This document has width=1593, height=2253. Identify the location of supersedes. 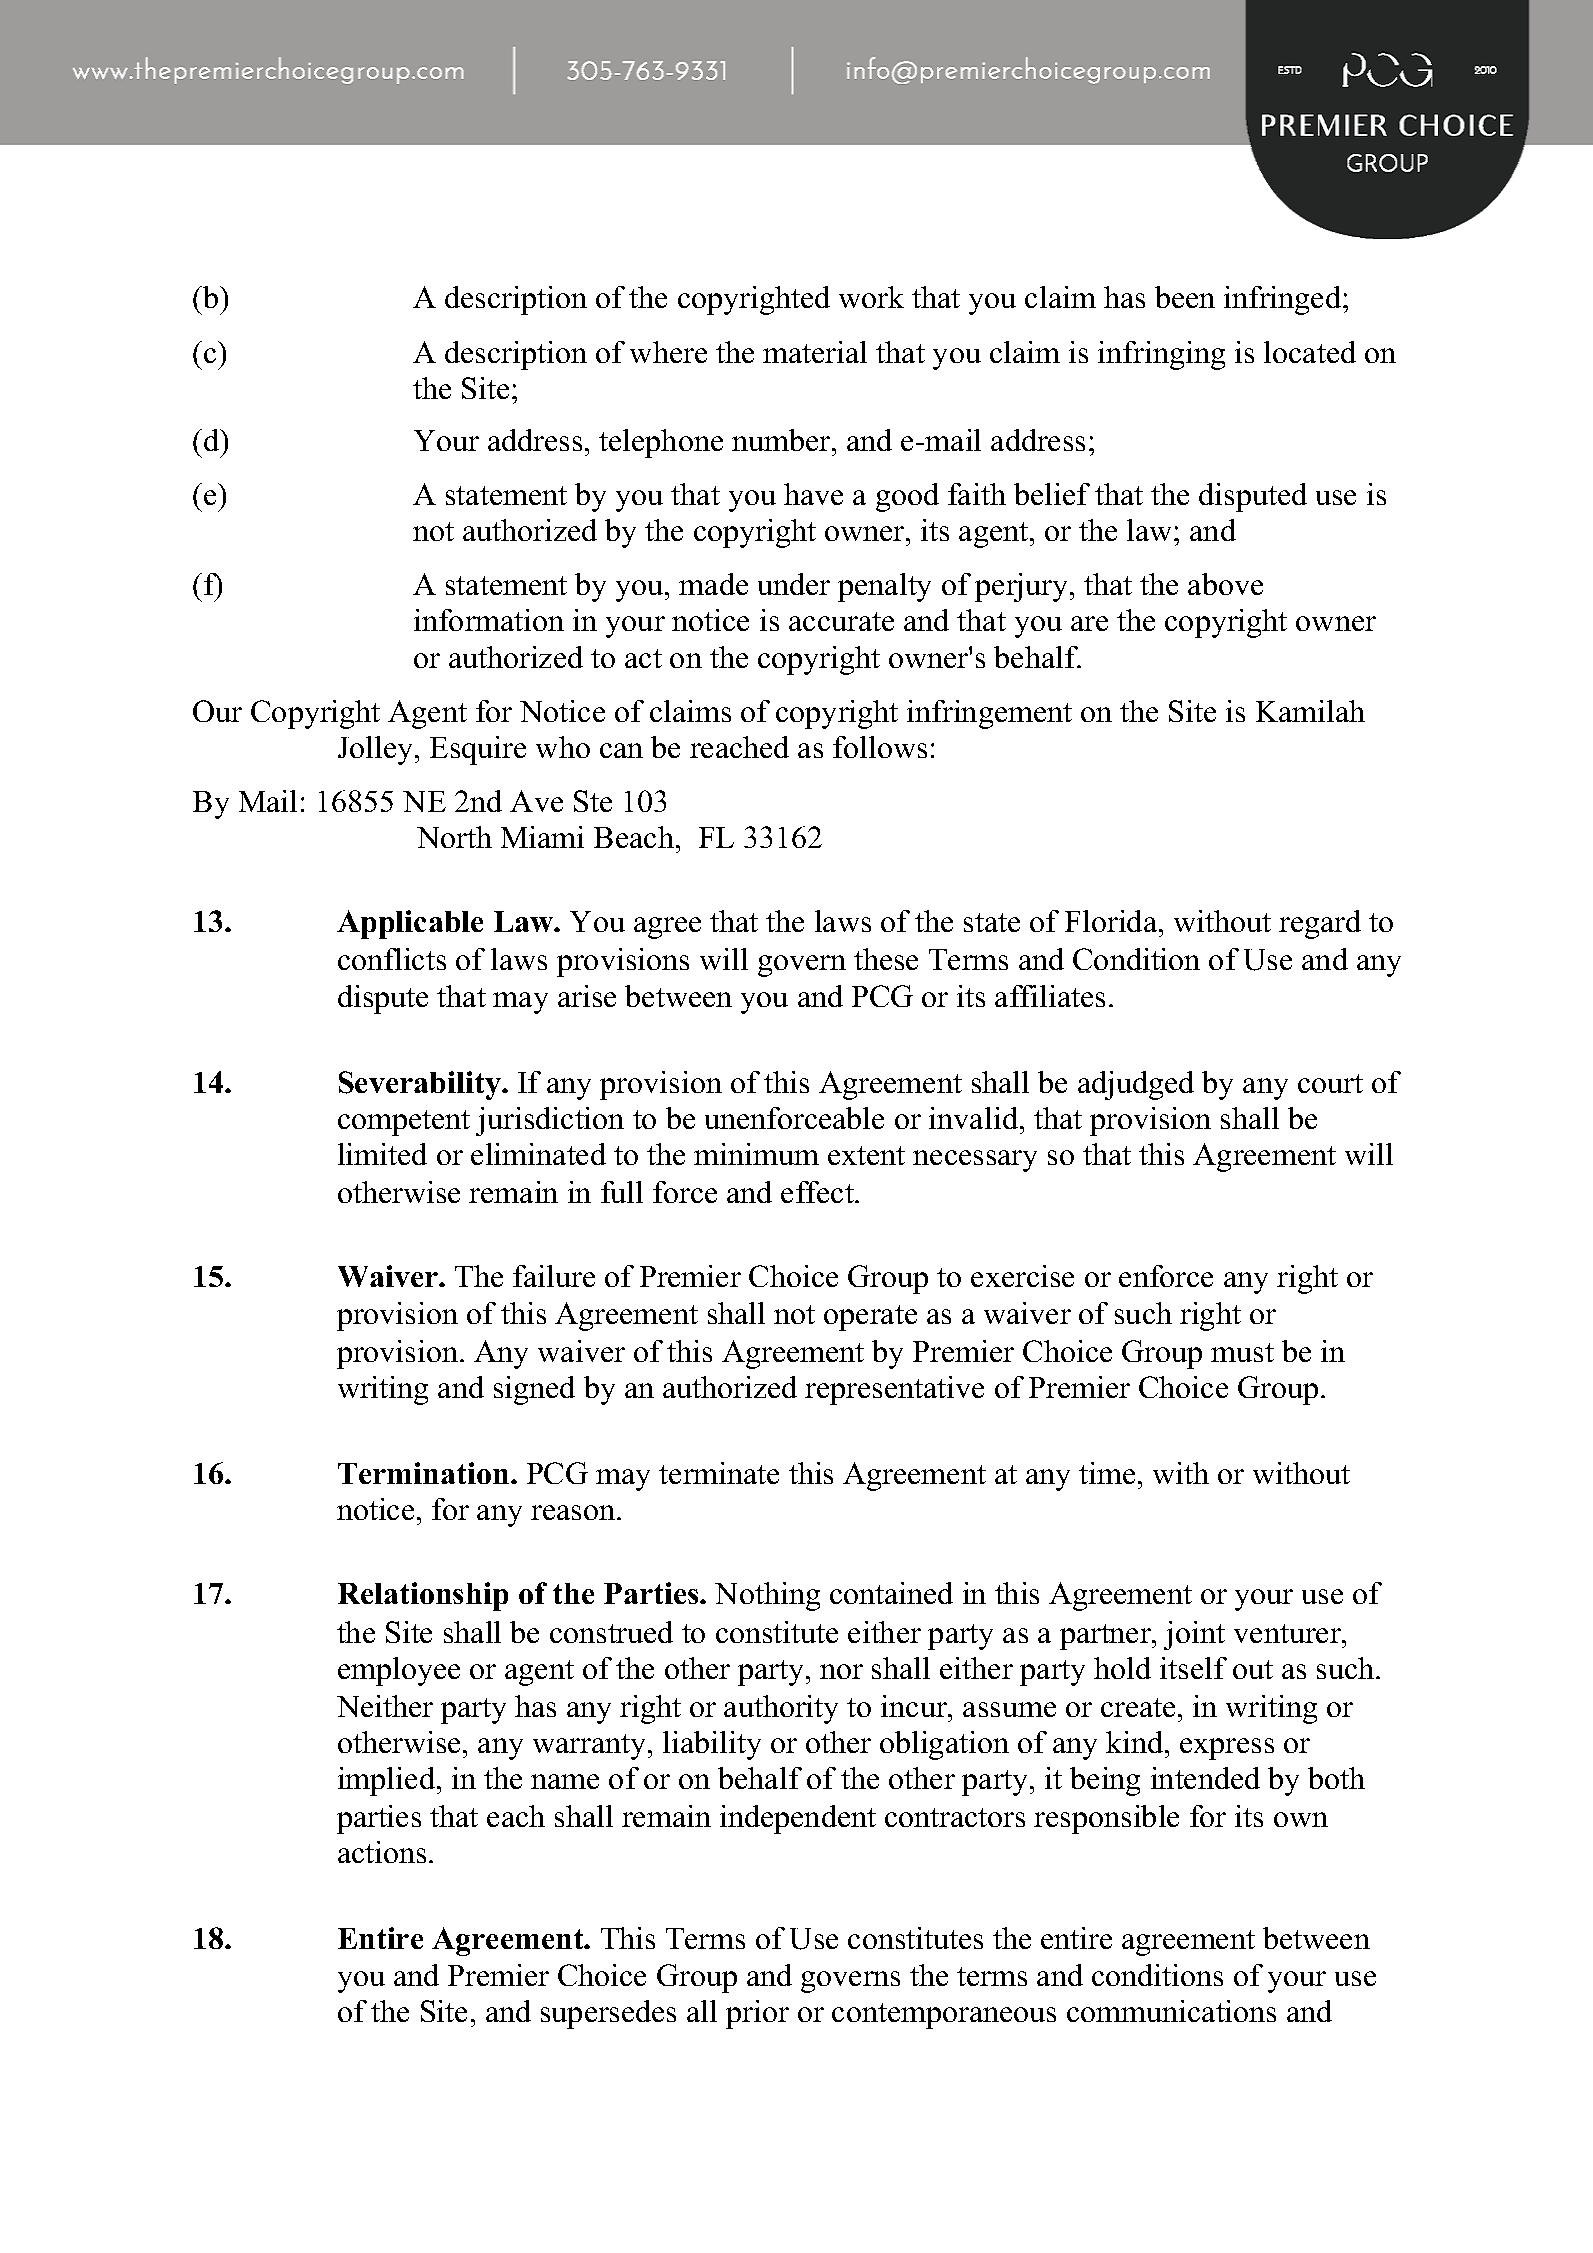
(608, 2014).
